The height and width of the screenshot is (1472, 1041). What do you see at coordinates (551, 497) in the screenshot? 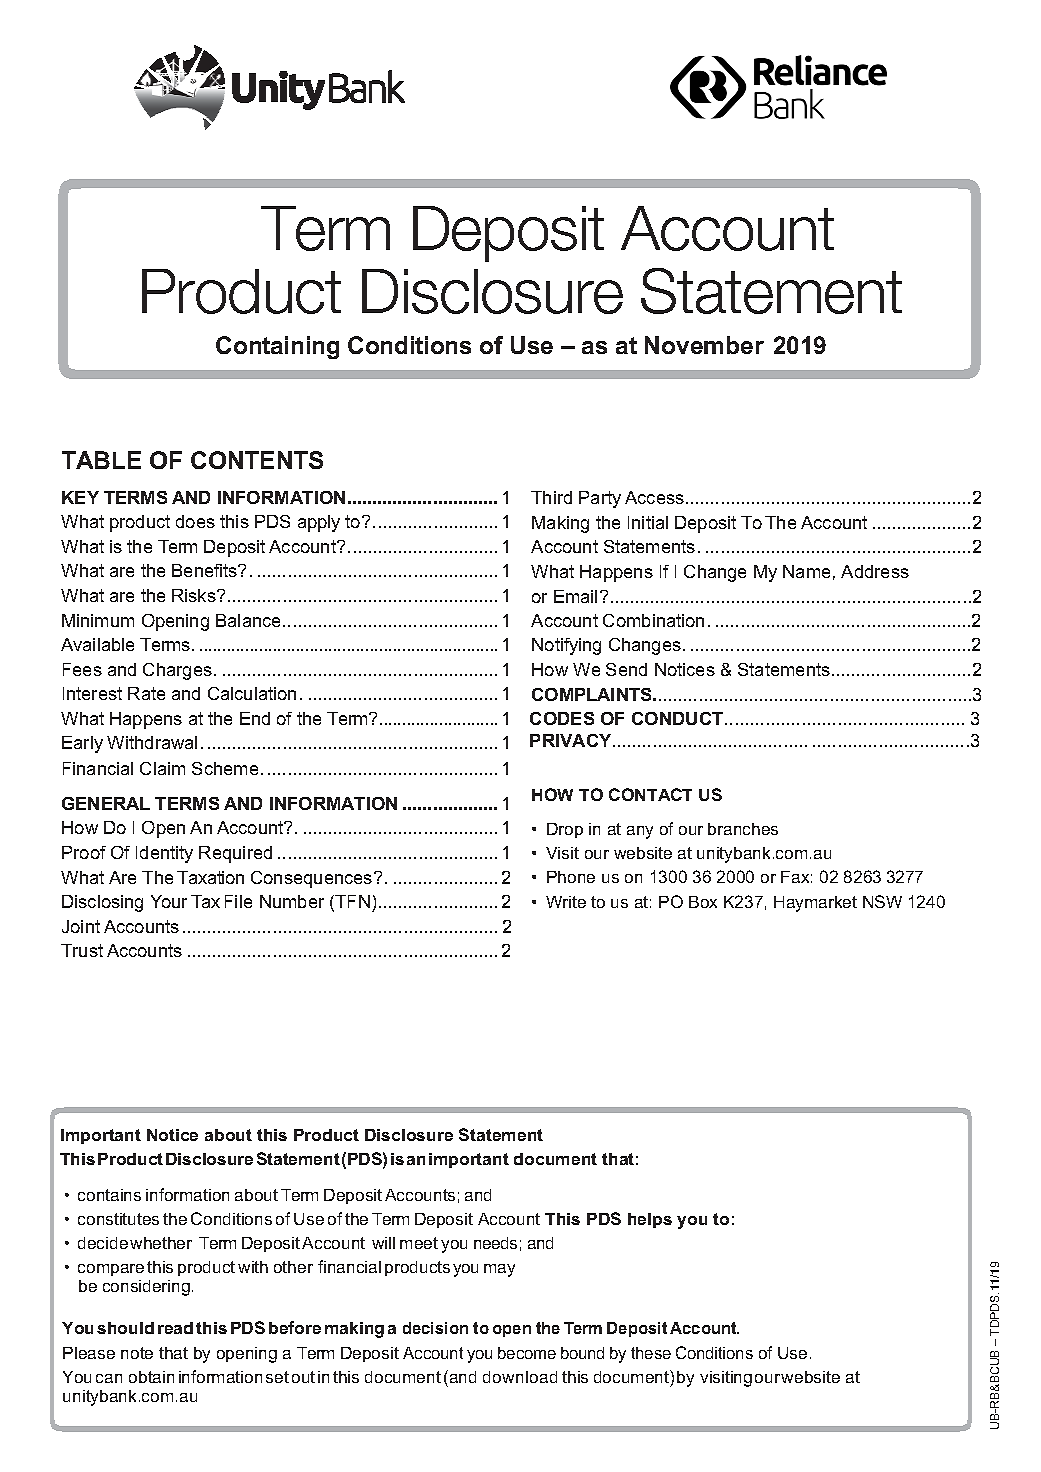
I see `Third` at bounding box center [551, 497].
